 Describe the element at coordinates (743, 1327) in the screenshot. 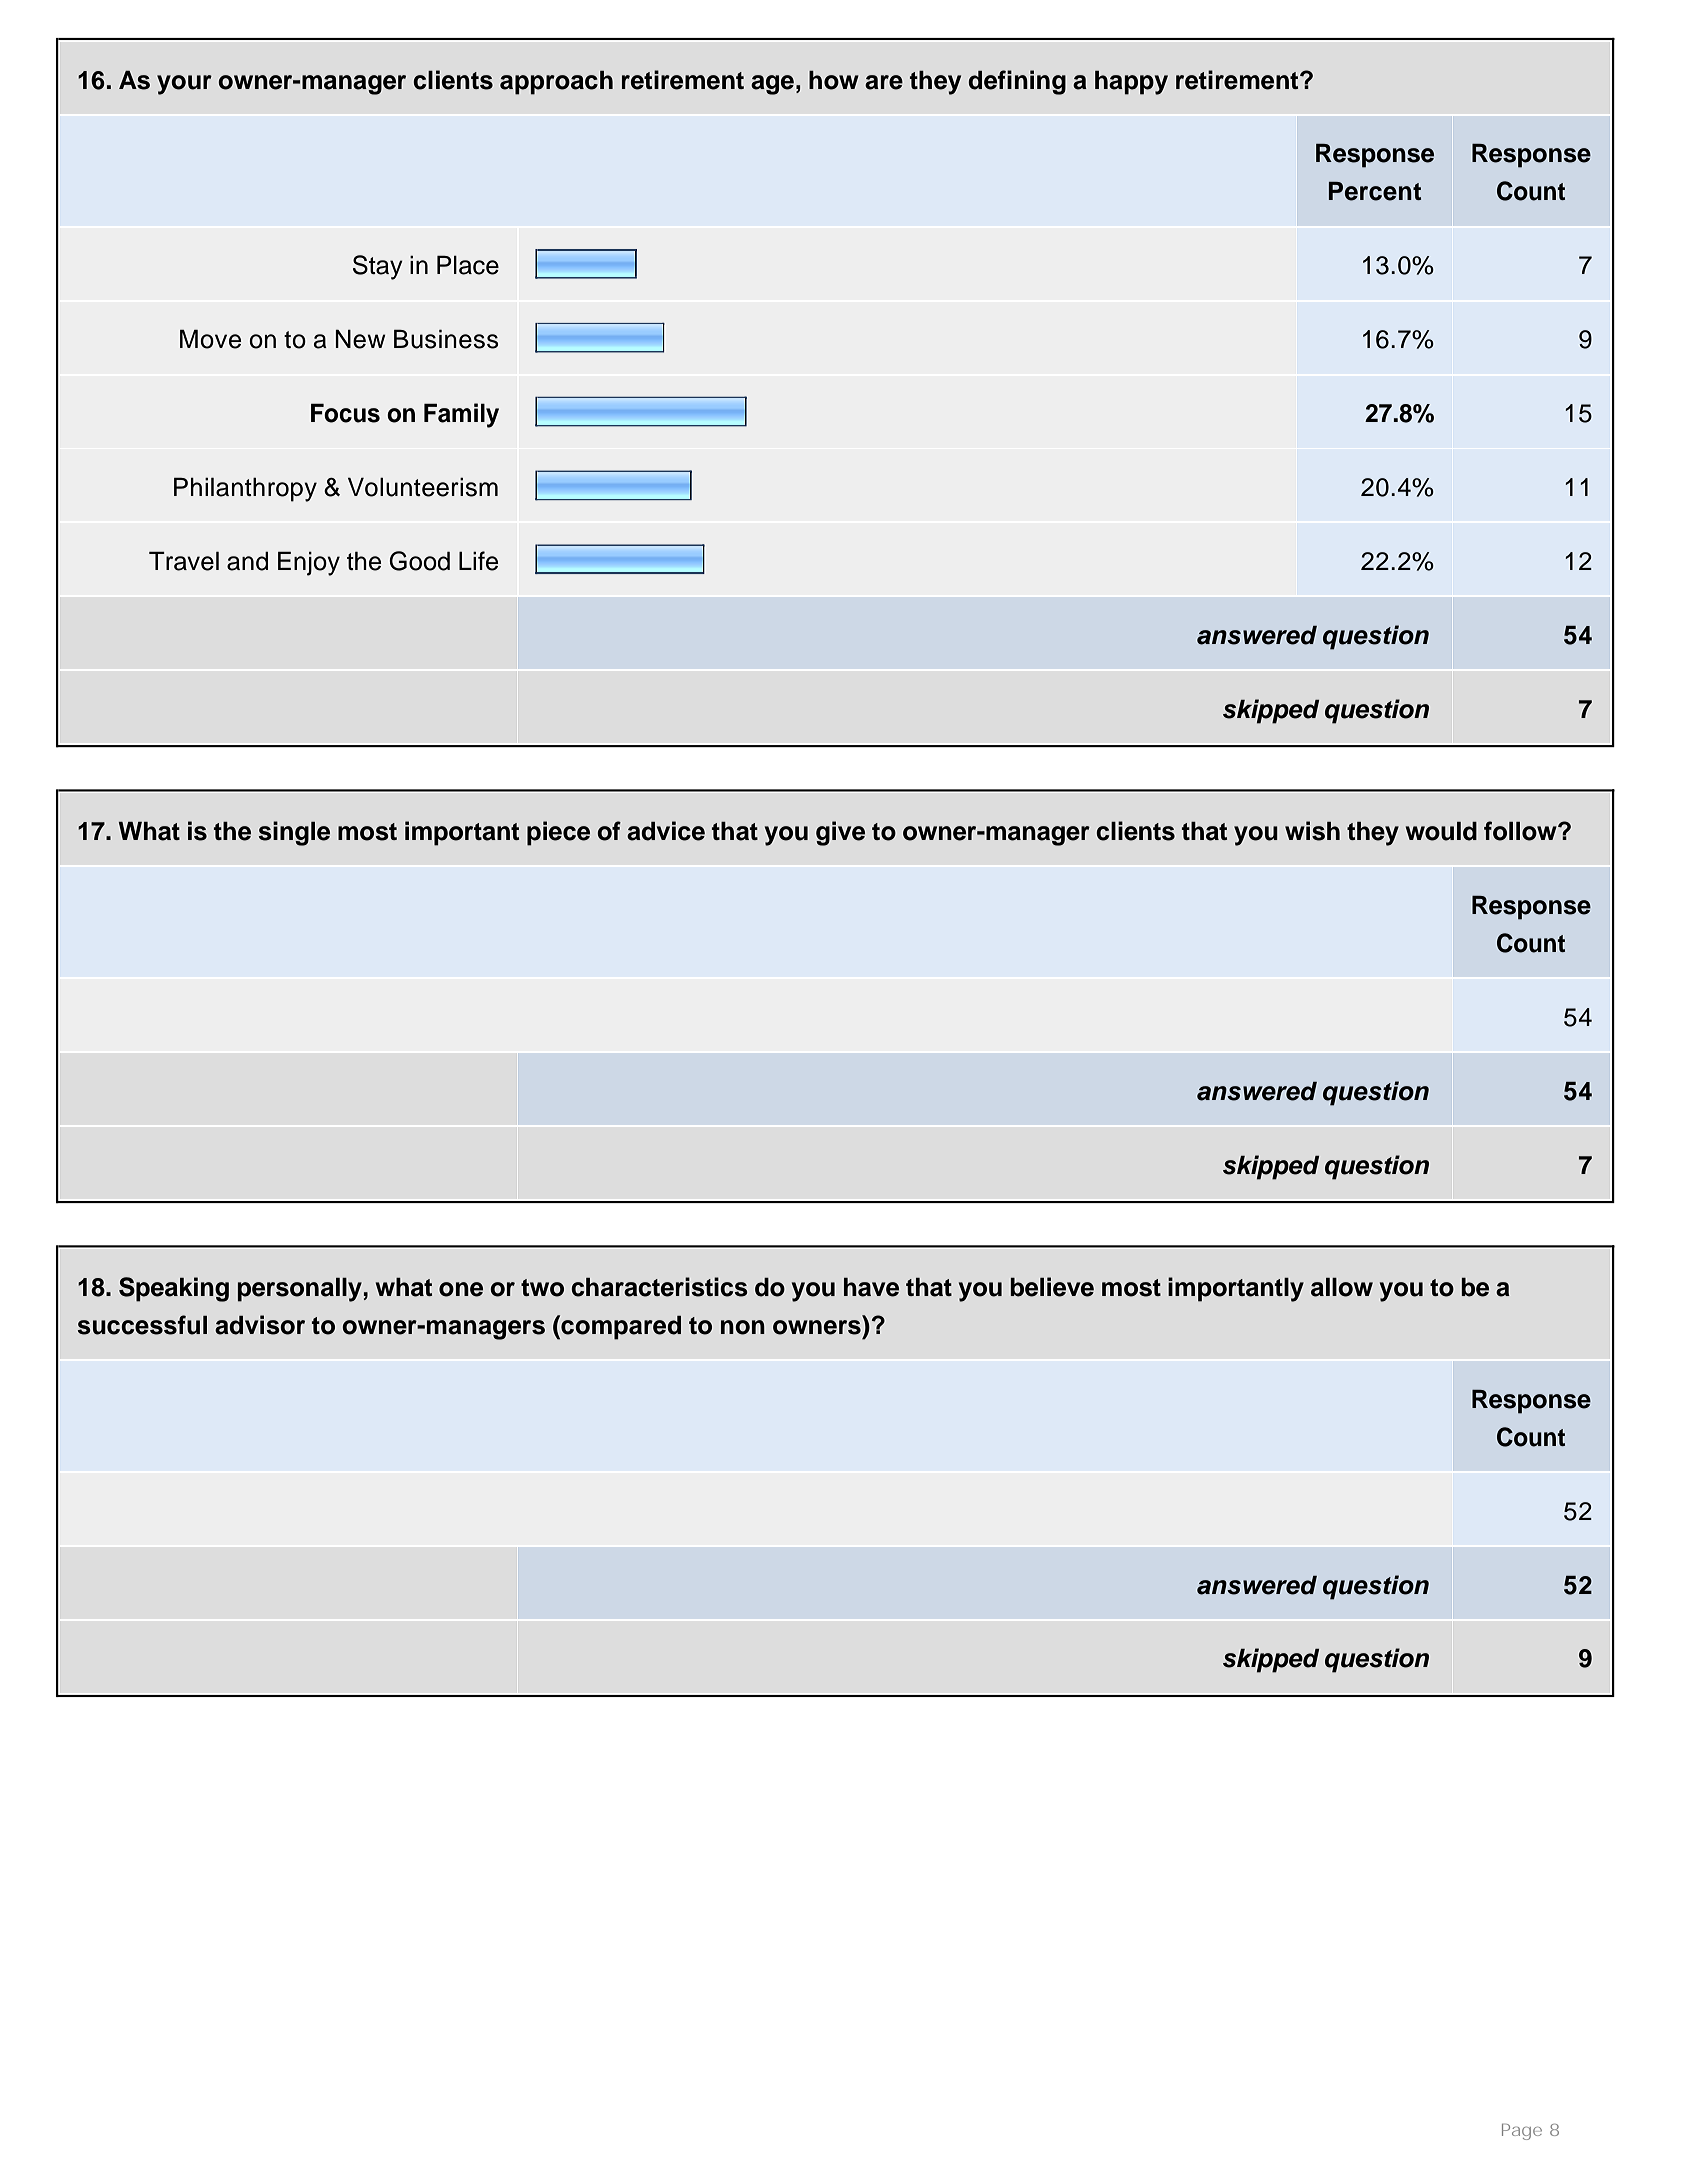

I see `non` at that location.
